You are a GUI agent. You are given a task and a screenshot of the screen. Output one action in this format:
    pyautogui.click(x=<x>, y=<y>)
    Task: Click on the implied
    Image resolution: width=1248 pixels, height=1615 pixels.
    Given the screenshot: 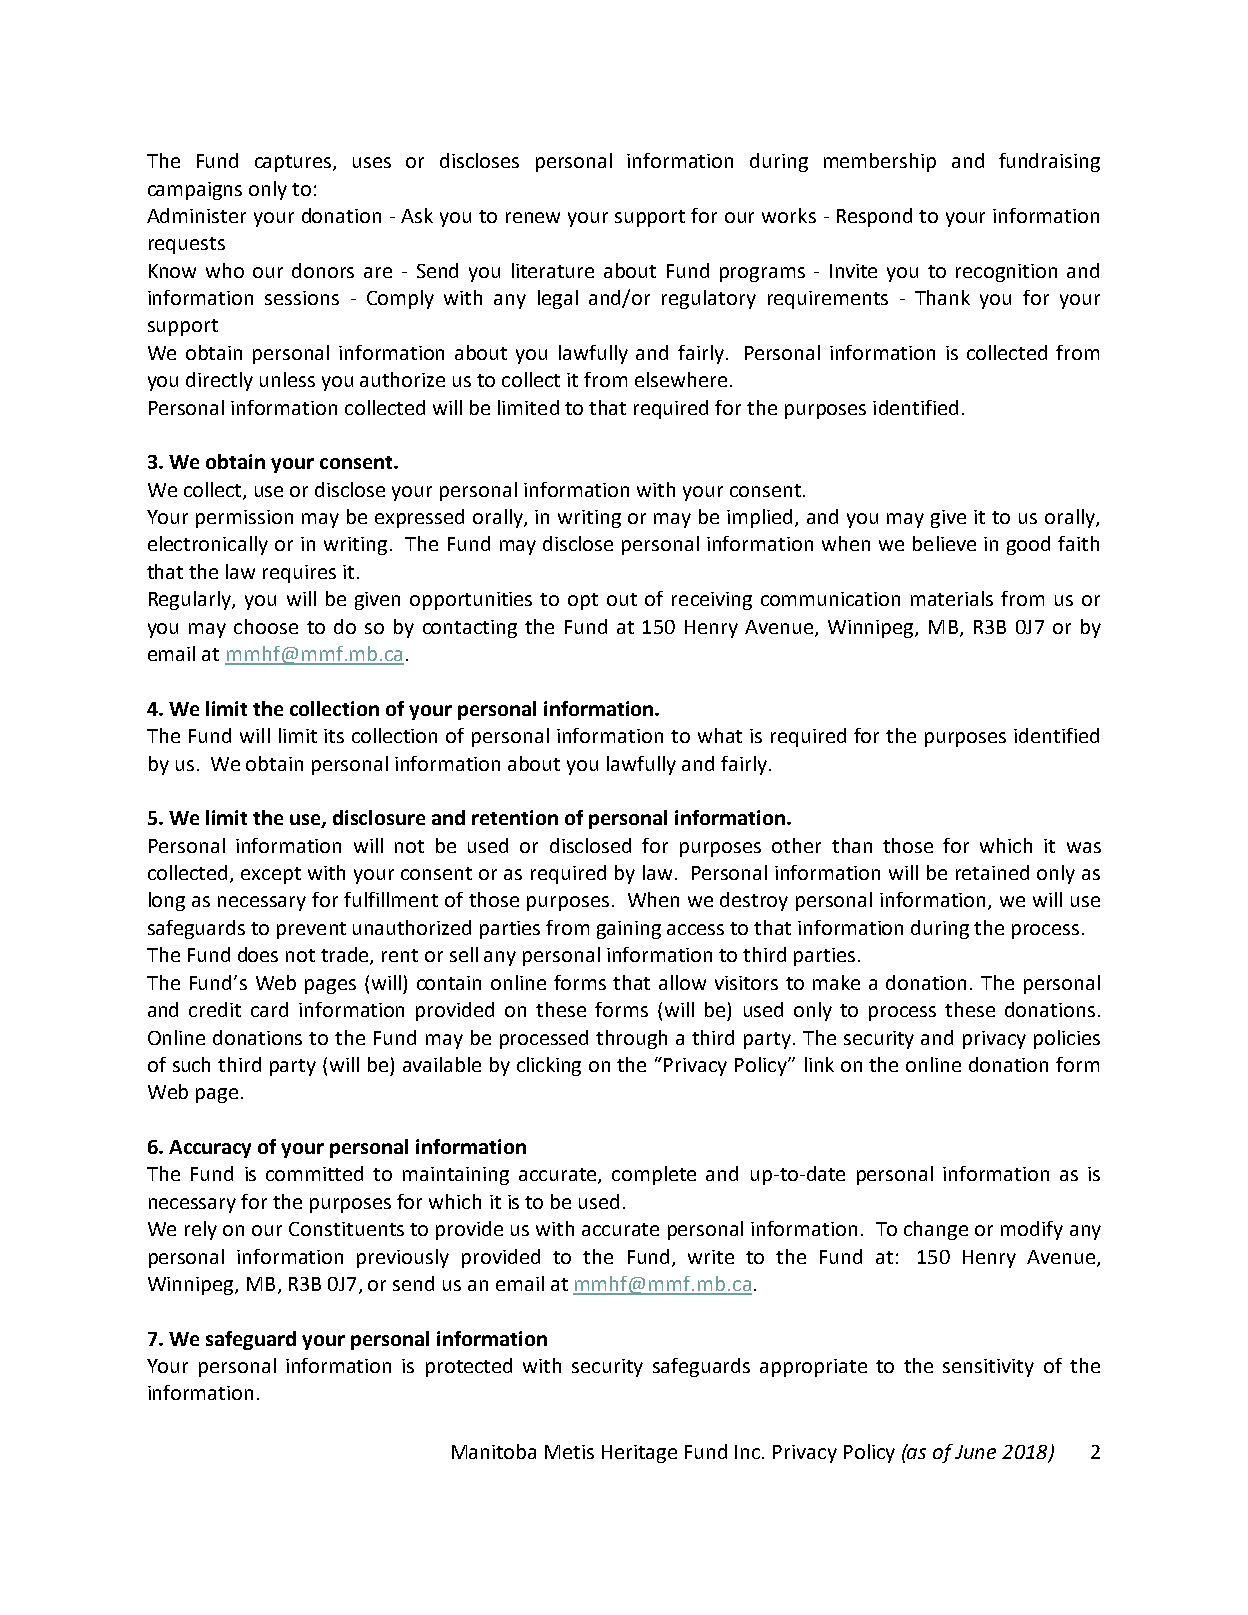 What is the action you would take?
    pyautogui.click(x=761, y=518)
